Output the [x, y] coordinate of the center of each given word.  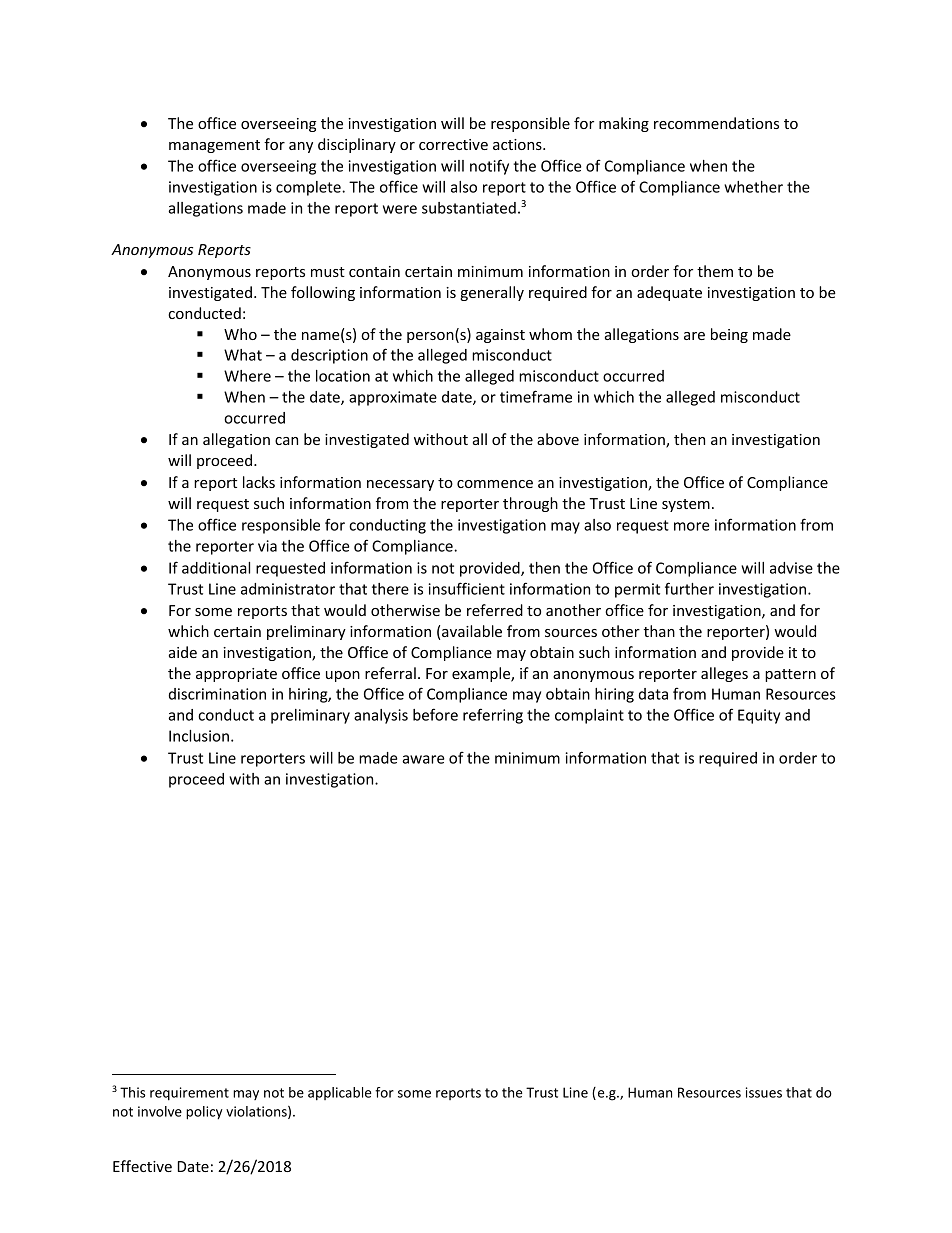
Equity [759, 716]
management [214, 146]
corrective [453, 144]
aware [423, 759]
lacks [259, 482]
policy [204, 1113]
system [686, 505]
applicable [340, 1094]
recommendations [716, 123]
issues [764, 1092]
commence [495, 484]
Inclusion [199, 736]
